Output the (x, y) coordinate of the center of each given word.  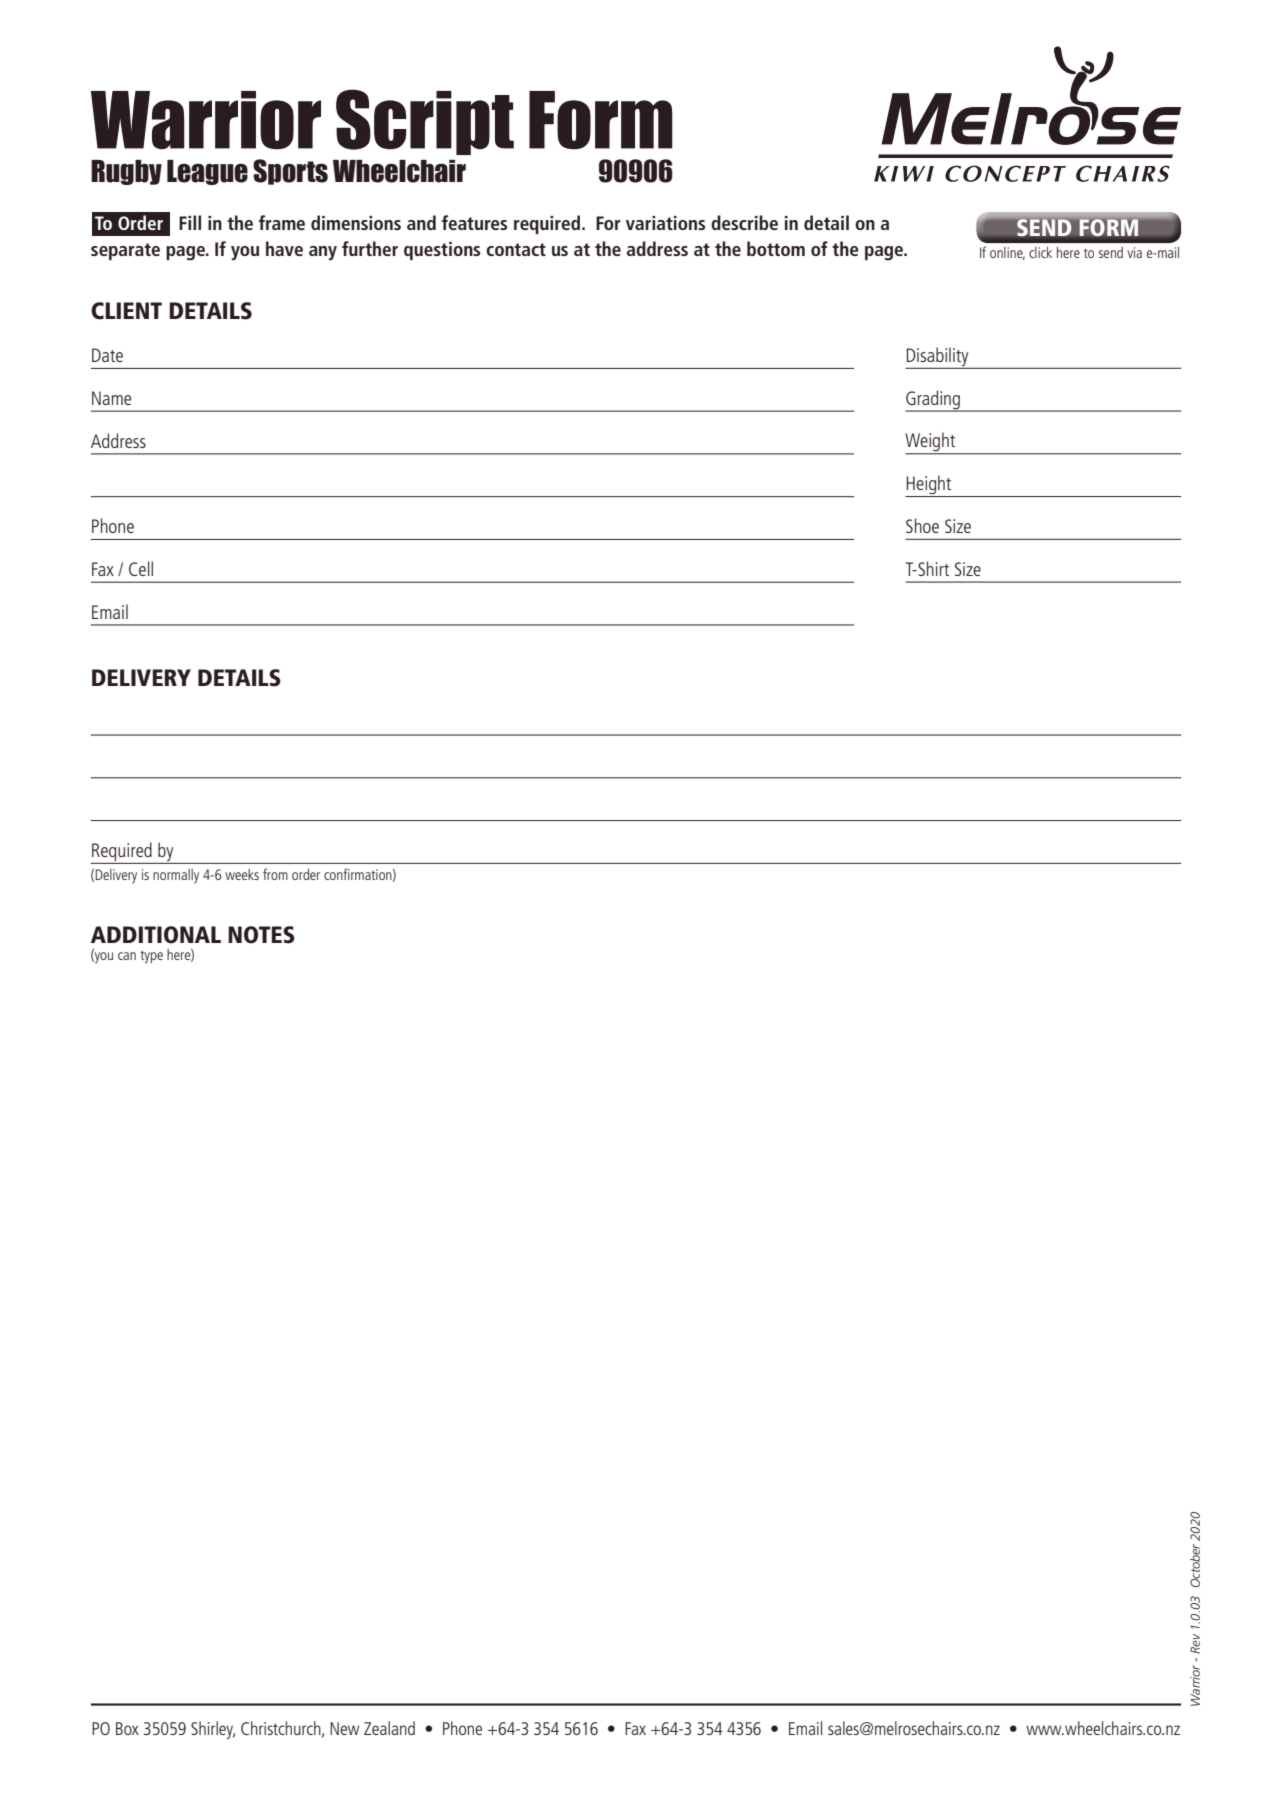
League (207, 172)
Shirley (213, 1730)
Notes (261, 935)
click (1040, 252)
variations (665, 223)
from (275, 874)
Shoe (922, 525)
